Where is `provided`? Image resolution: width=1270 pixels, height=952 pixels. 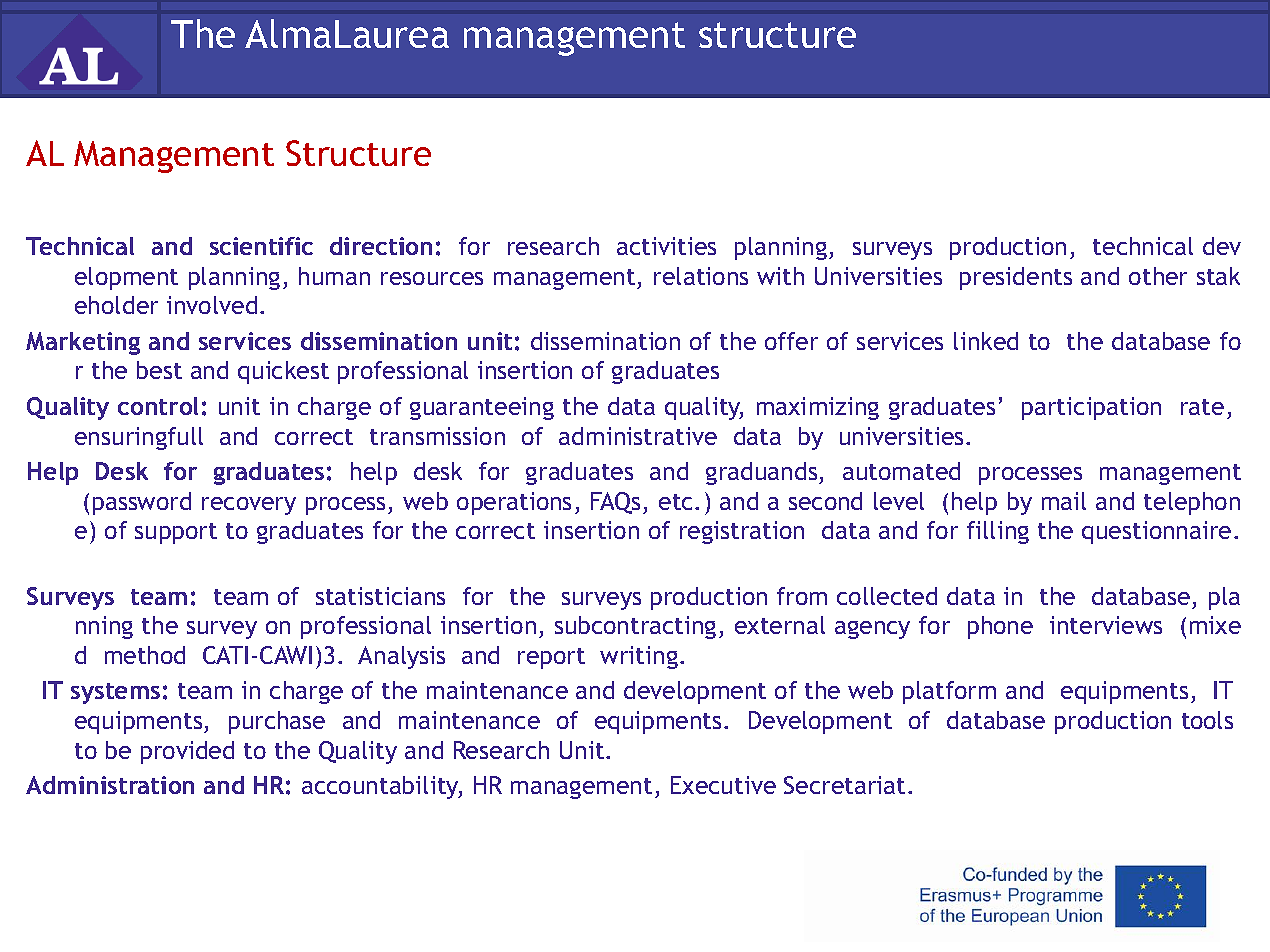 provided is located at coordinates (187, 752).
